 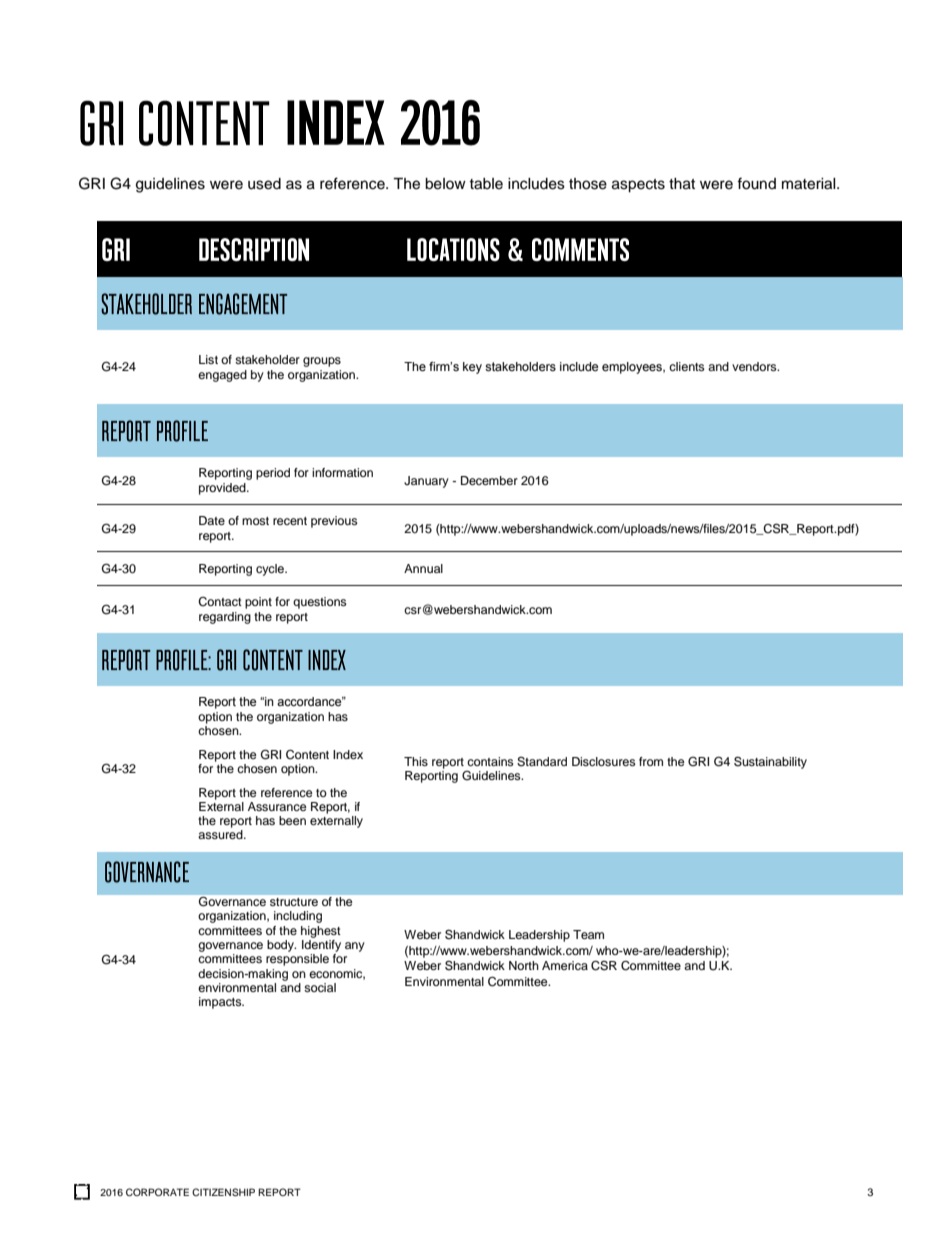 I want to click on Sustainability, so click(x=770, y=762).
